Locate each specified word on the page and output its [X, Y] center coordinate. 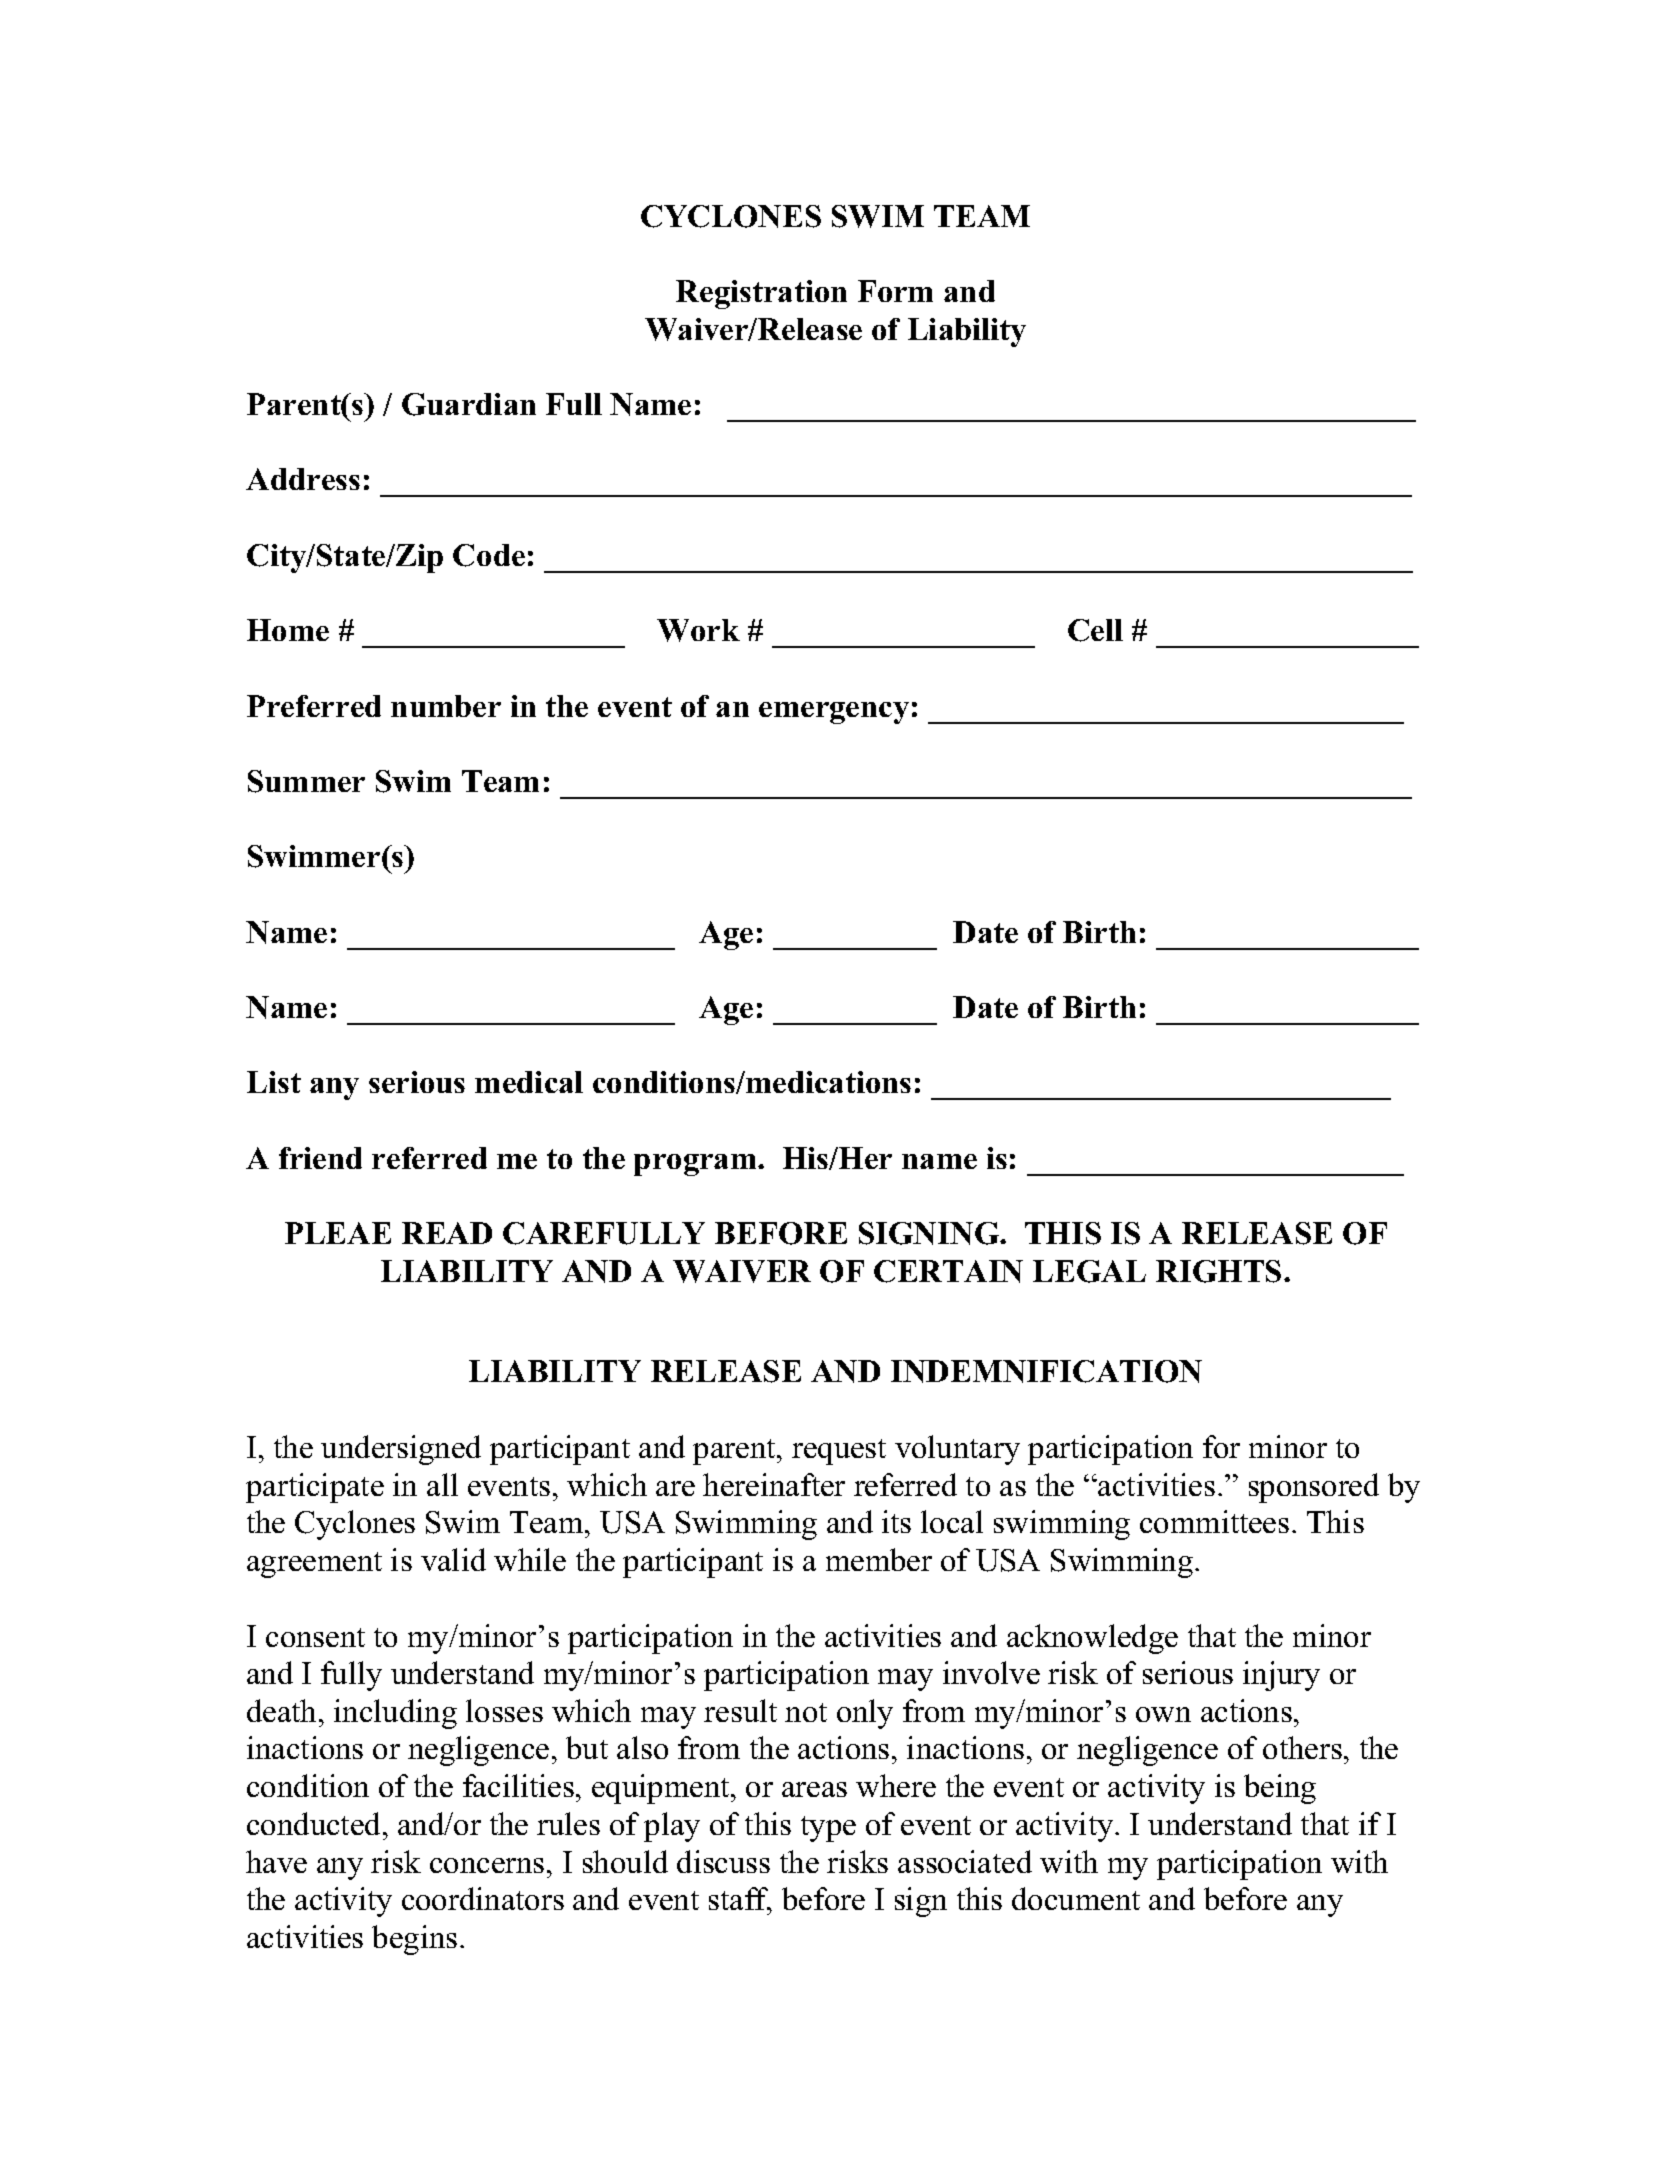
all [442, 1484]
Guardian [469, 404]
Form [895, 291]
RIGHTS [1218, 1271]
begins [414, 1940]
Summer [306, 781]
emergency [834, 713]
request [839, 1452]
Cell [1095, 630]
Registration [761, 294]
